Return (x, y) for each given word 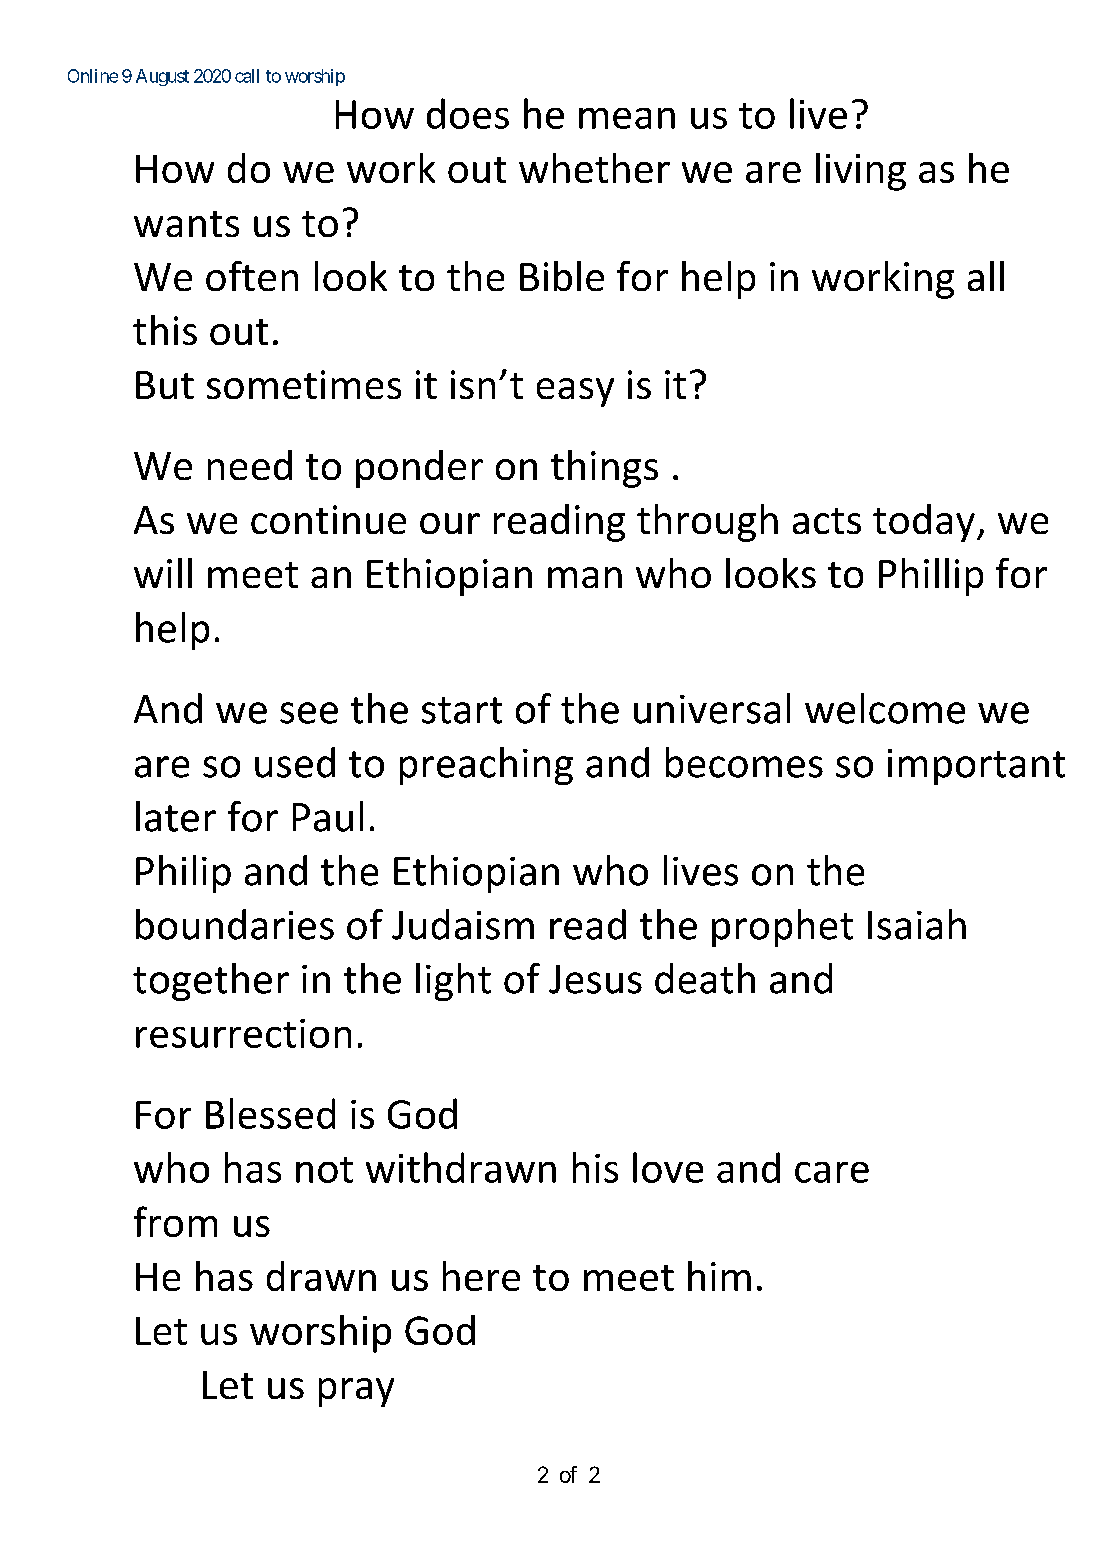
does (468, 113)
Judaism (463, 924)
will (163, 573)
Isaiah (917, 924)
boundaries (235, 924)
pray (356, 1392)
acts (827, 521)
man (585, 577)
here (481, 1276)
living (861, 172)
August (162, 77)
